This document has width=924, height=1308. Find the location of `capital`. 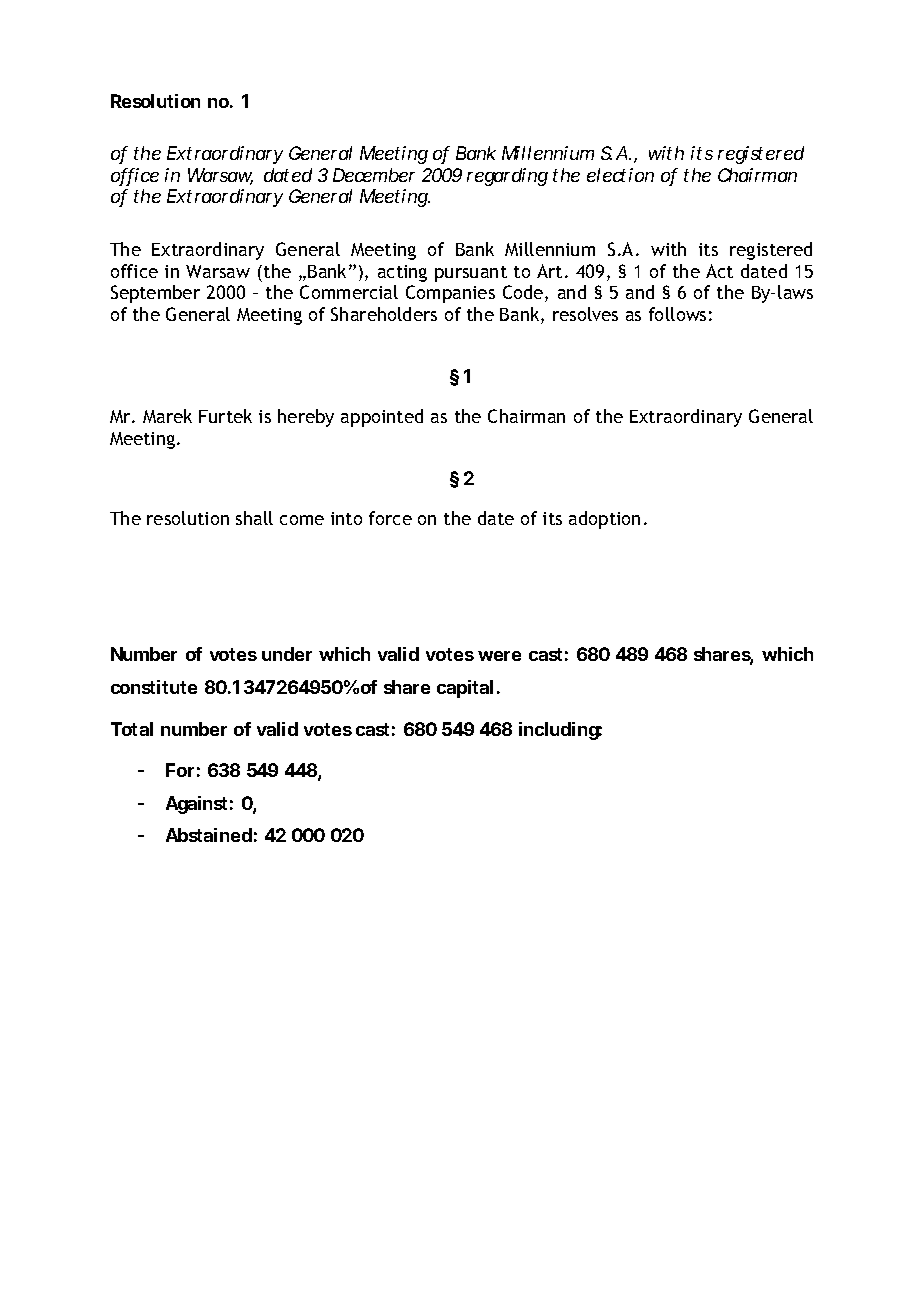

capital is located at coordinates (465, 689).
